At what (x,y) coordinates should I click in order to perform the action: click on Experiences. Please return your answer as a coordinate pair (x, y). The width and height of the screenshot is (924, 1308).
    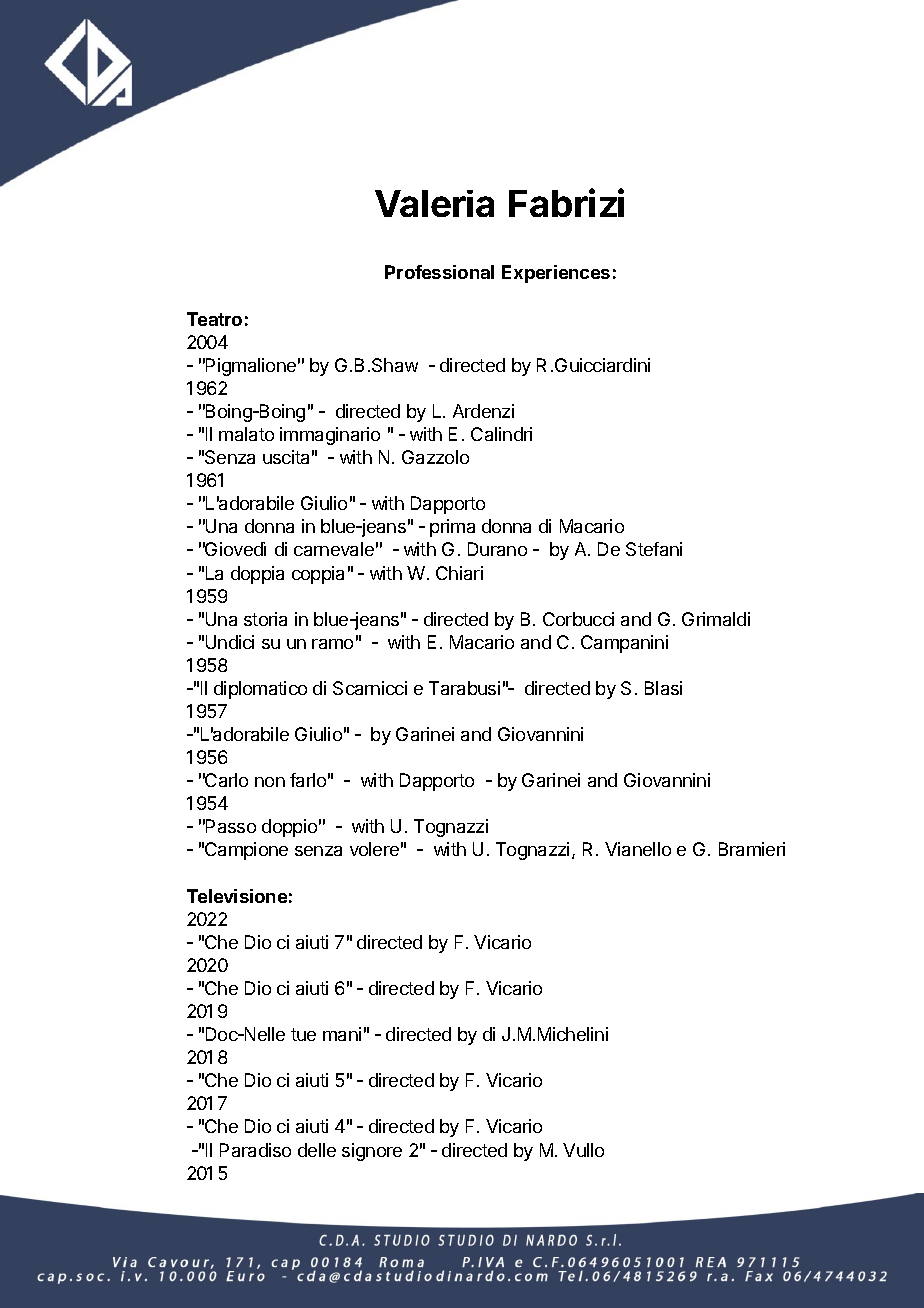
    Looking at the image, I should click on (556, 274).
